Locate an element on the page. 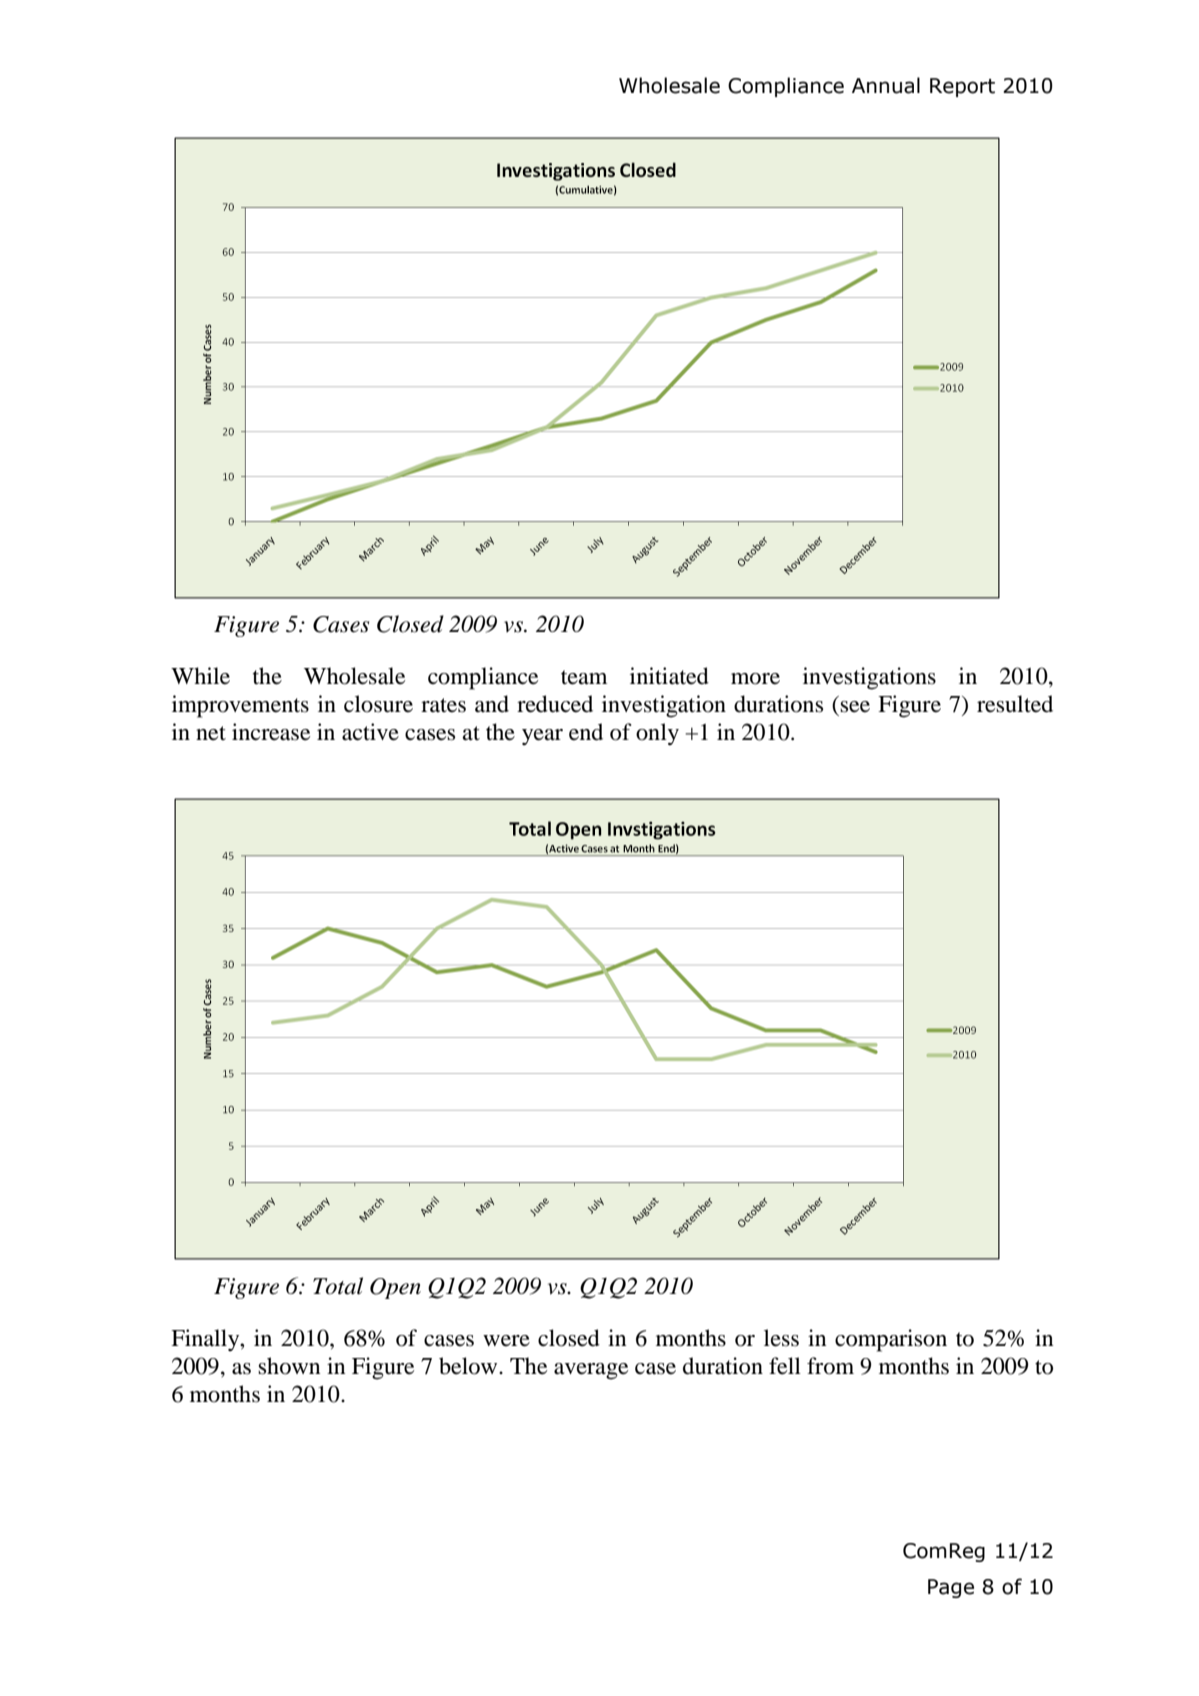 This document has height=1696, width=1199. Page is located at coordinates (951, 1588).
